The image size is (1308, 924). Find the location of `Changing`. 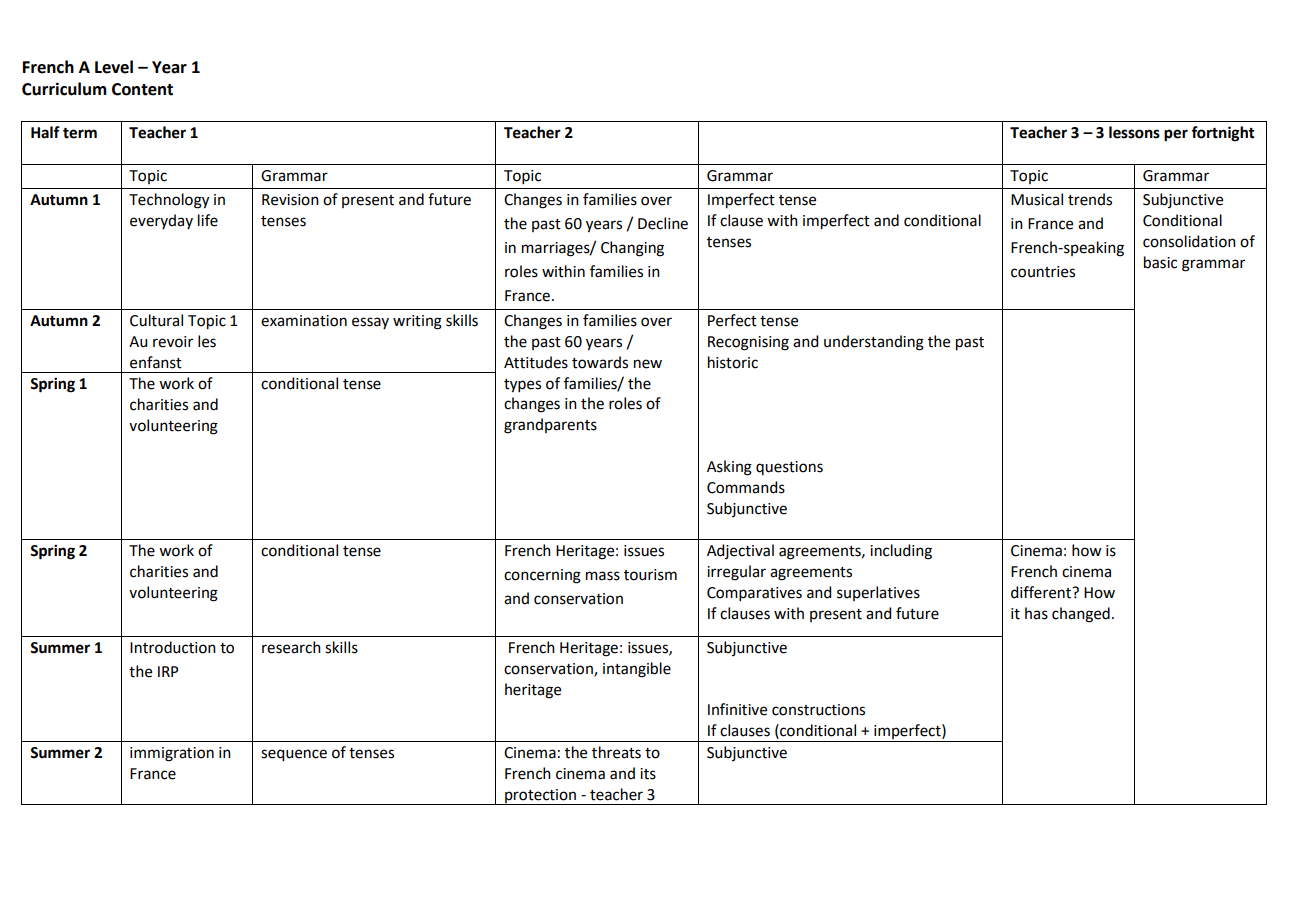

Changing is located at coordinates (632, 249).
